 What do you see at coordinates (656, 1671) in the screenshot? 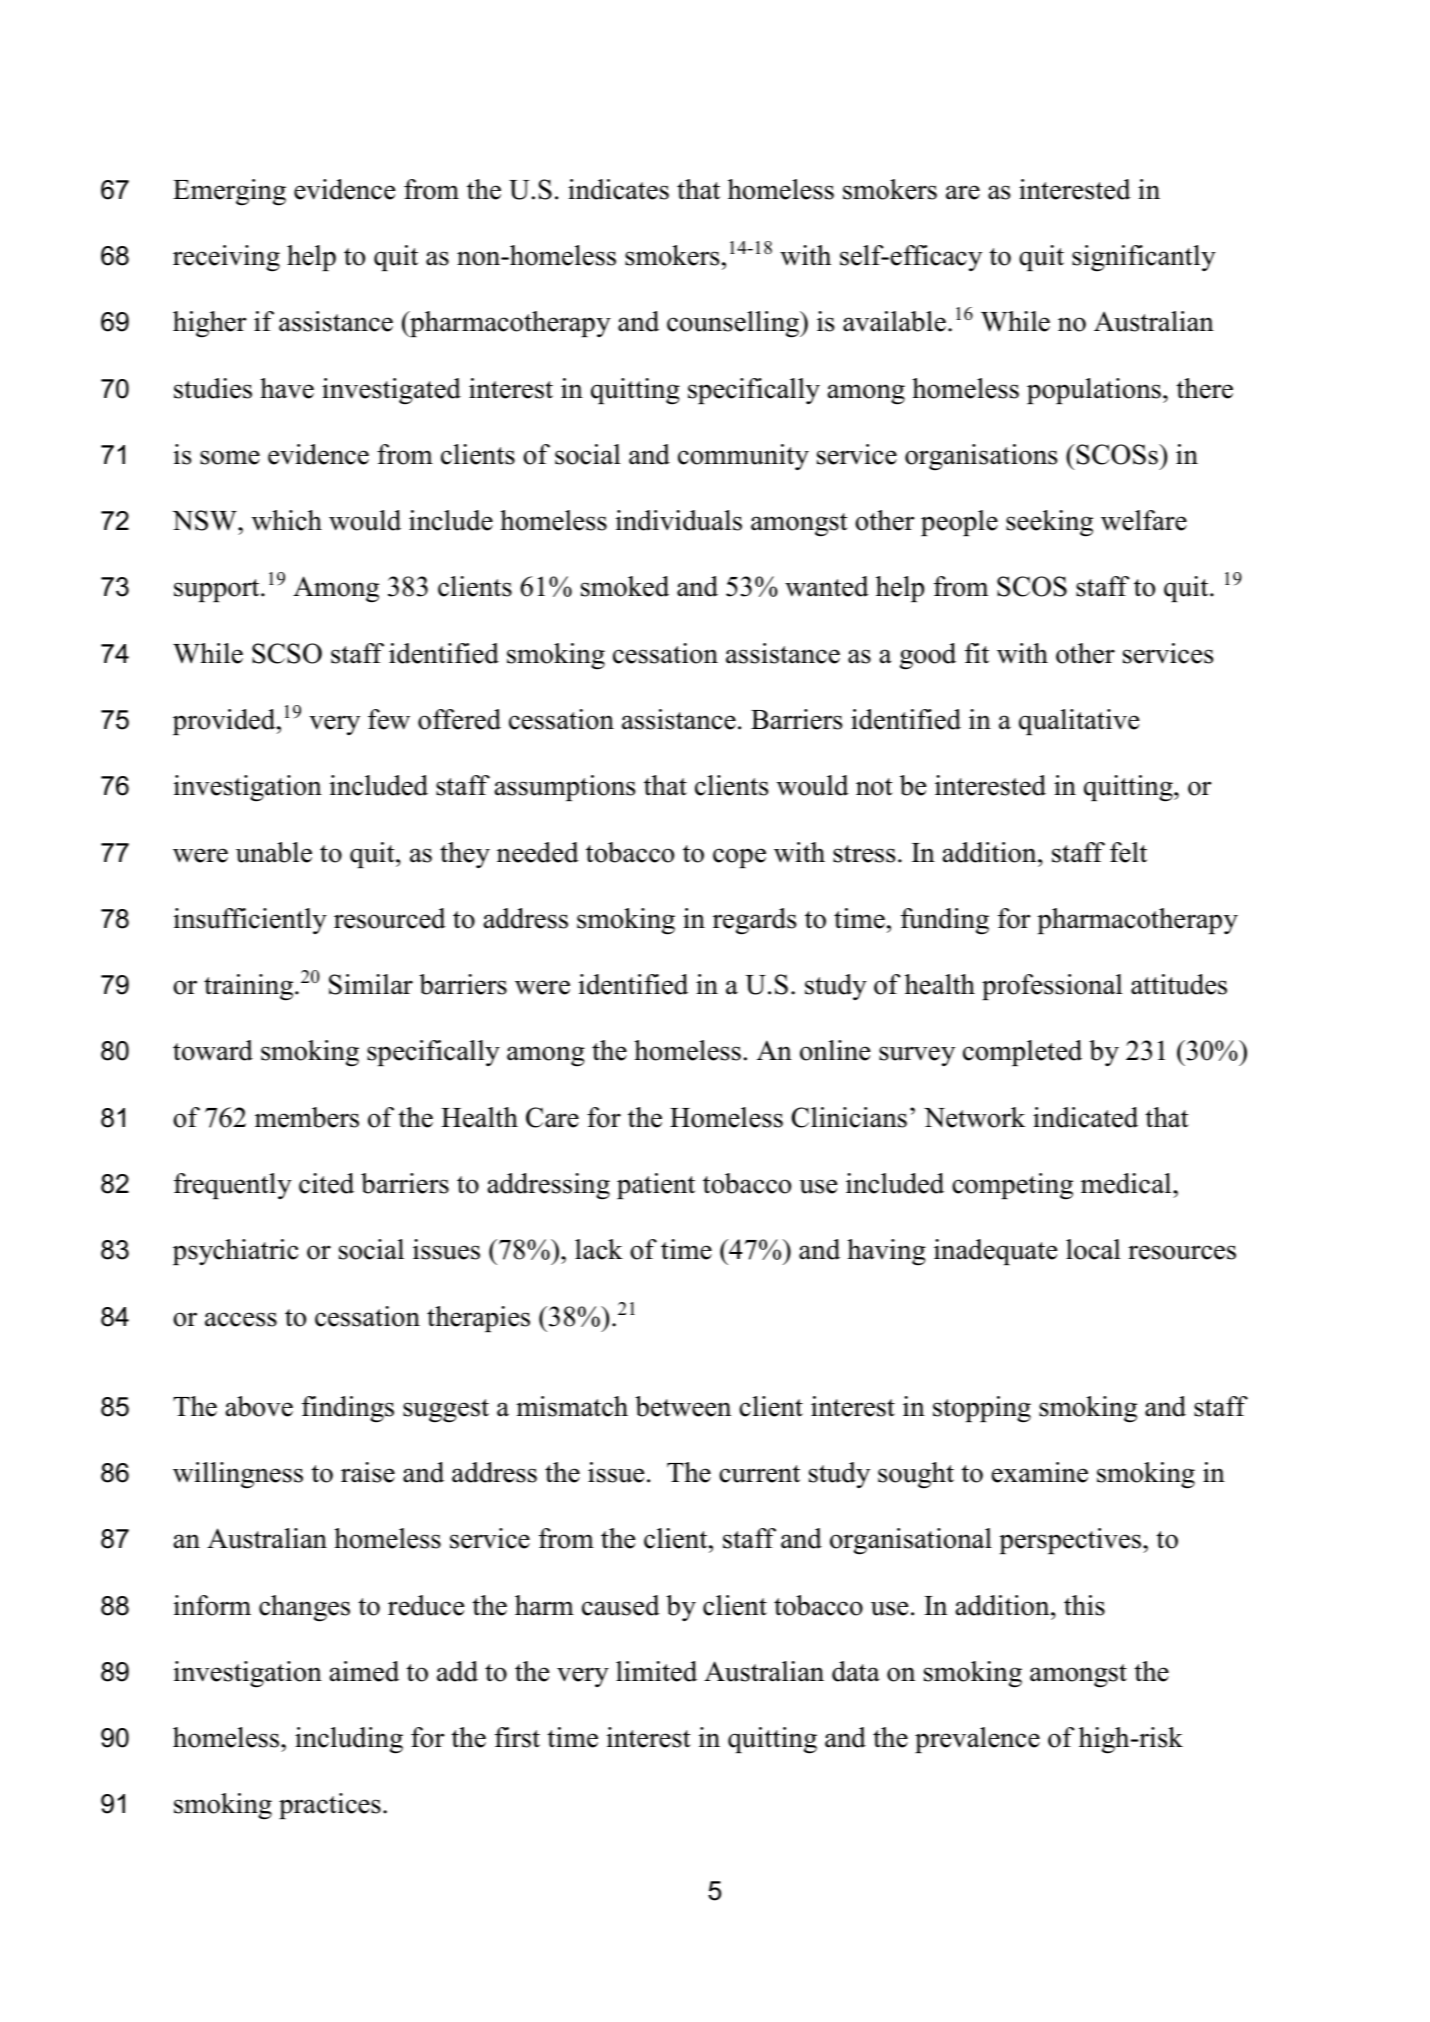
I see `limited` at bounding box center [656, 1671].
